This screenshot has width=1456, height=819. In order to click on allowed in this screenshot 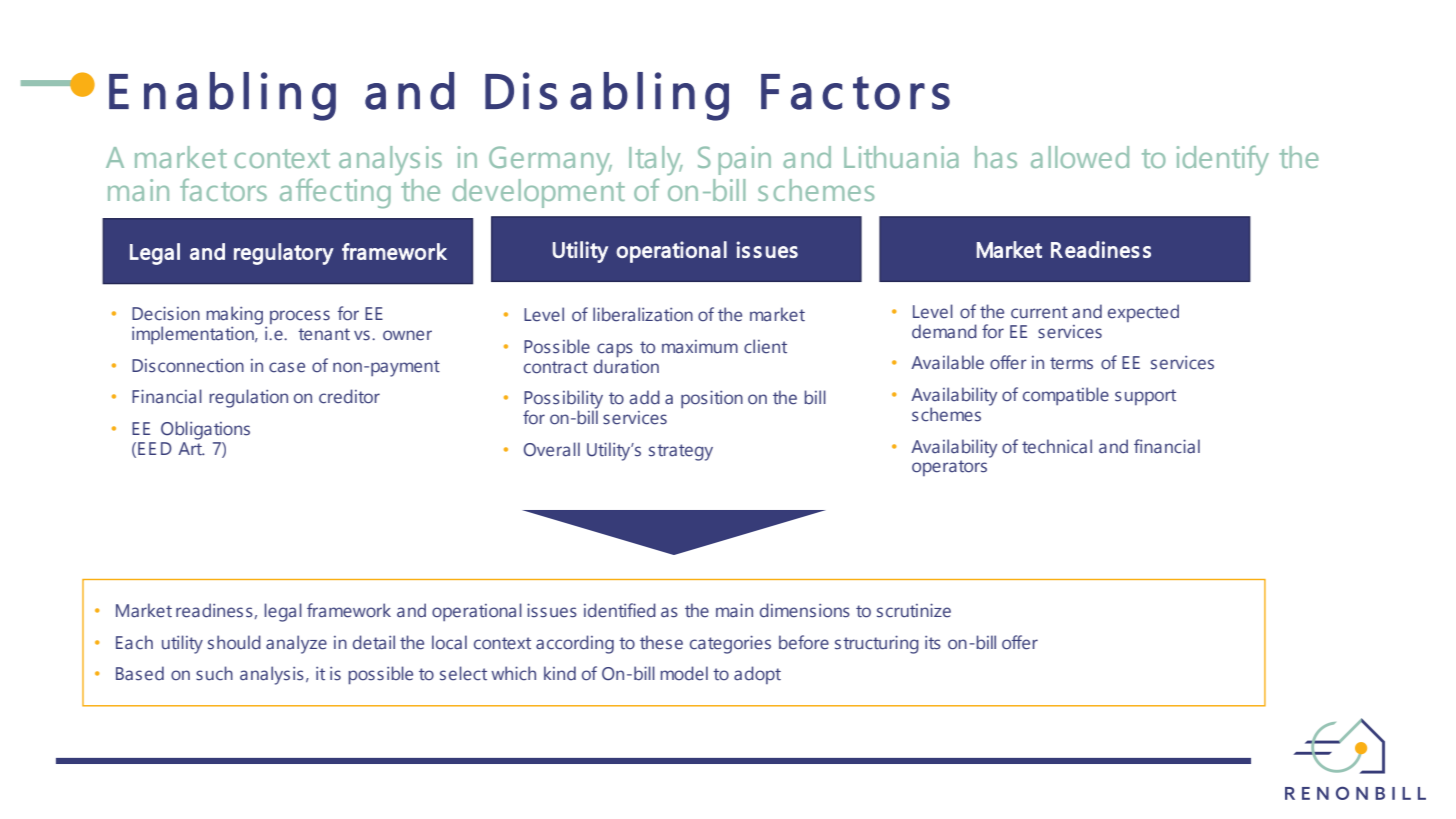, I will do `click(1080, 157)`.
